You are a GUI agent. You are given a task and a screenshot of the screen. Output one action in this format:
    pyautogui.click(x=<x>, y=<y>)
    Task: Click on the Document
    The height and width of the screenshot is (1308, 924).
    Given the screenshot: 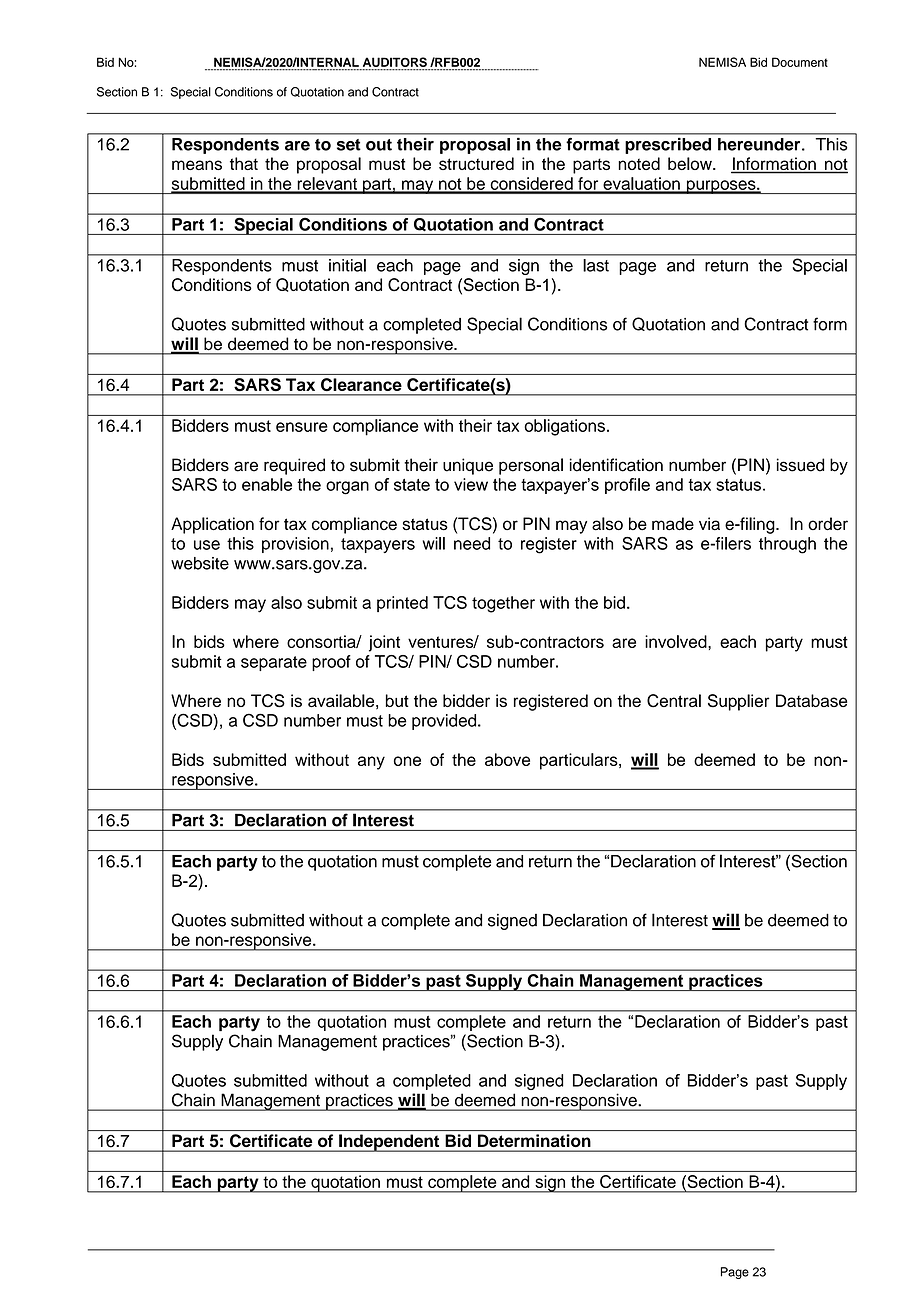 What is the action you would take?
    pyautogui.click(x=800, y=62)
